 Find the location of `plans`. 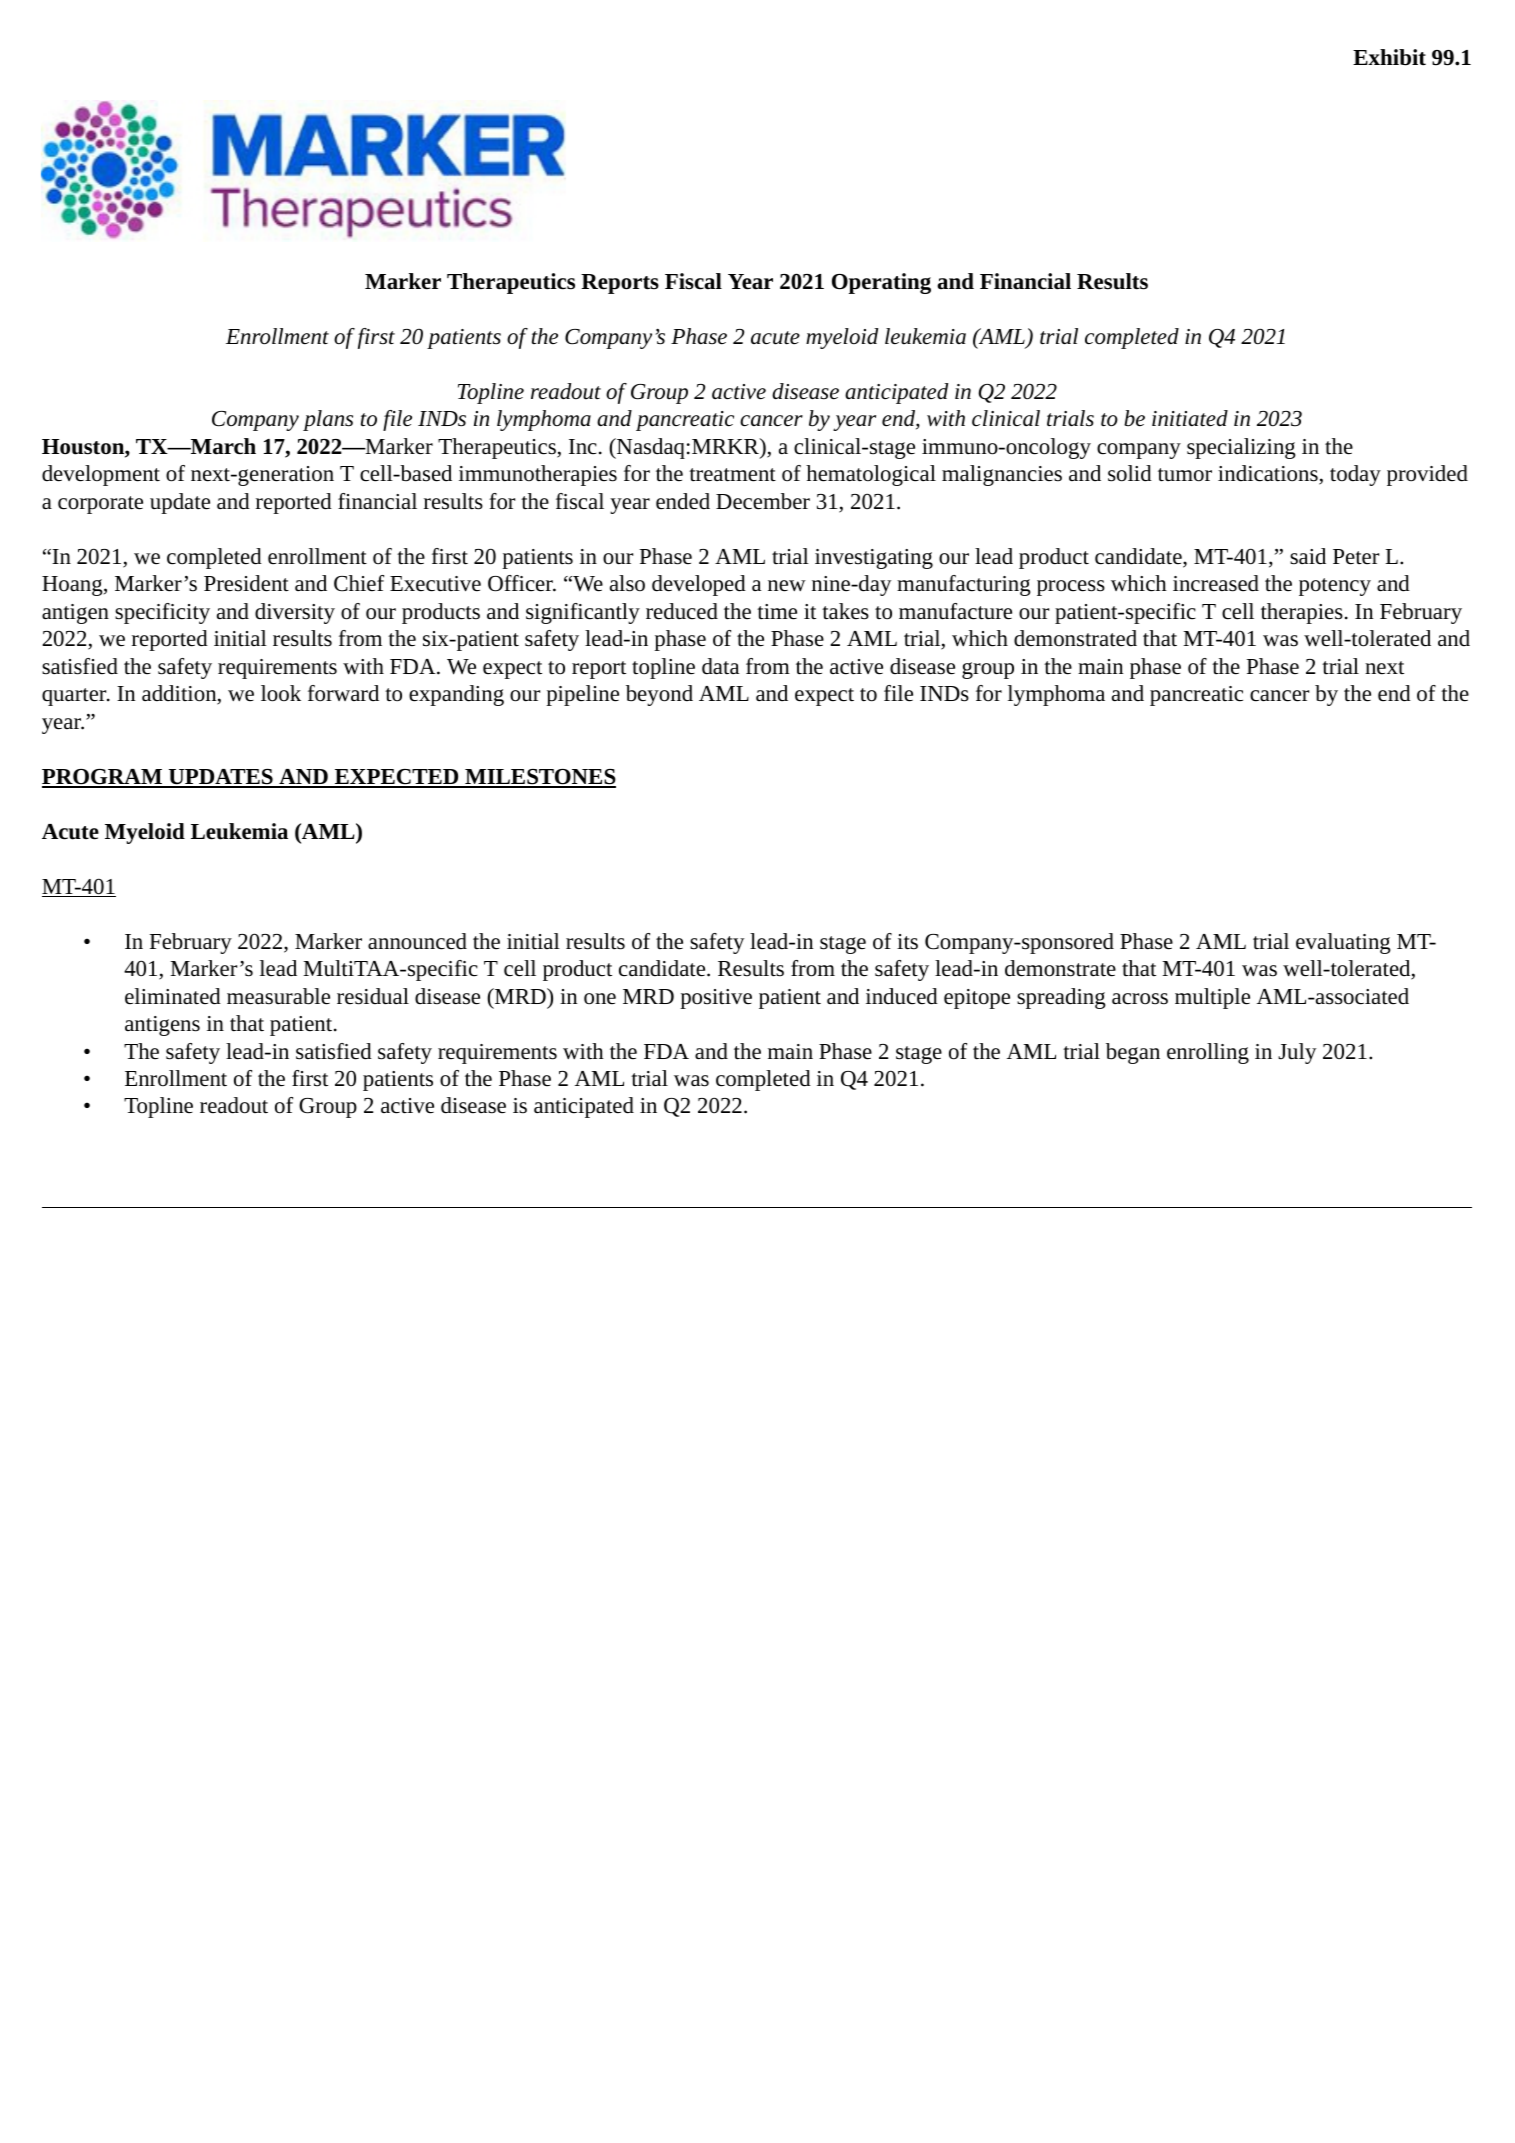

plans is located at coordinates (328, 420).
